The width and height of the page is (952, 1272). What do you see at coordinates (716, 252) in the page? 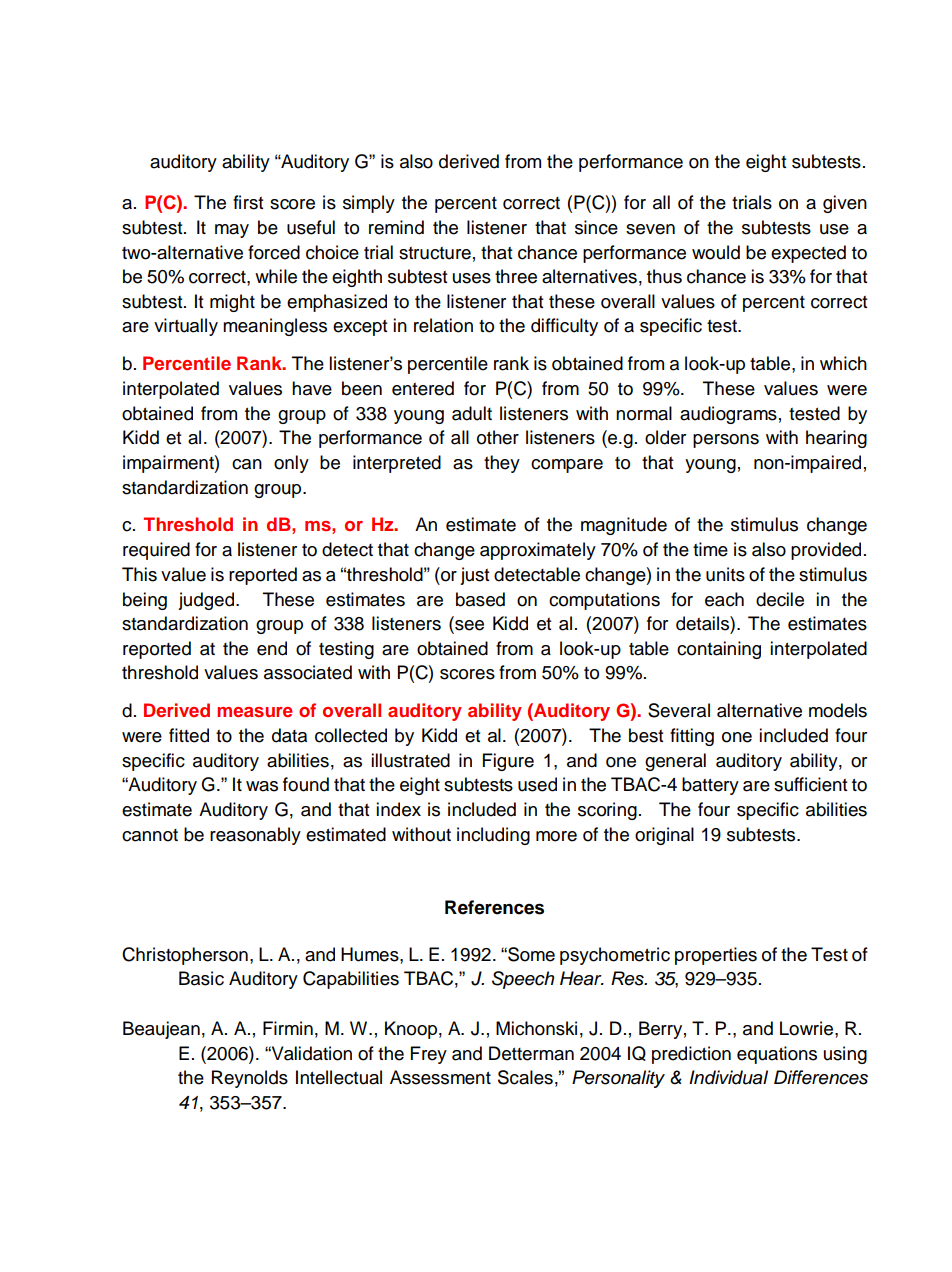
I see `would` at bounding box center [716, 252].
